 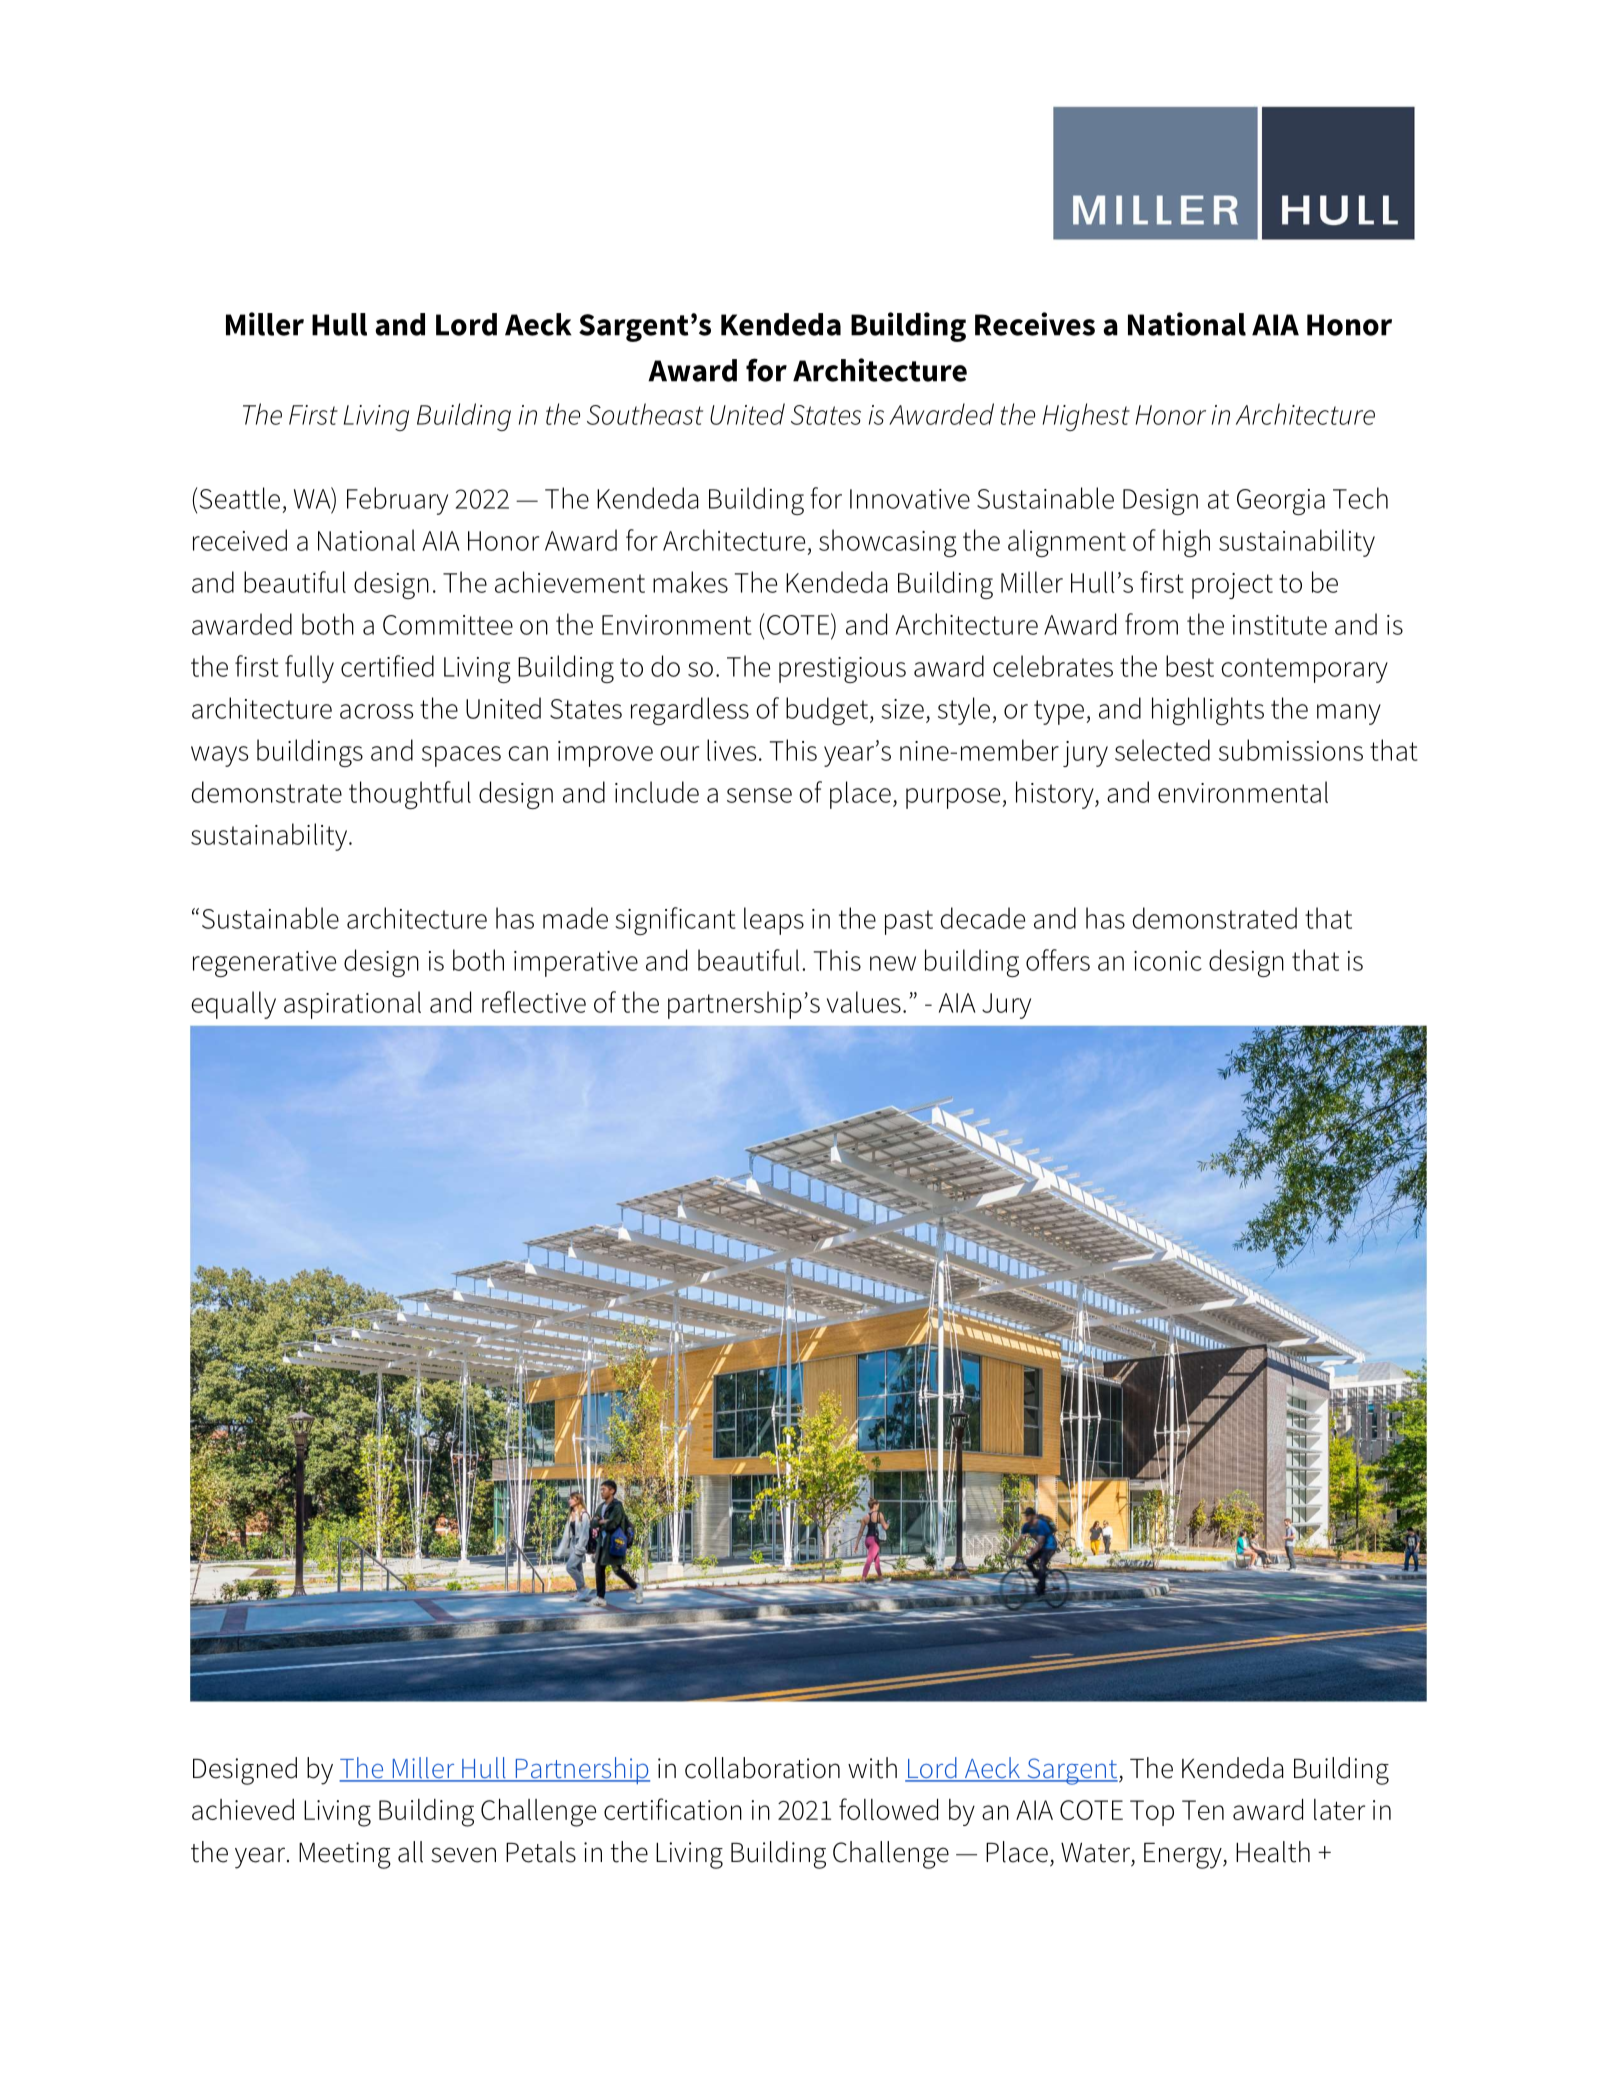 What do you see at coordinates (352, 1005) in the document?
I see `aspirational` at bounding box center [352, 1005].
